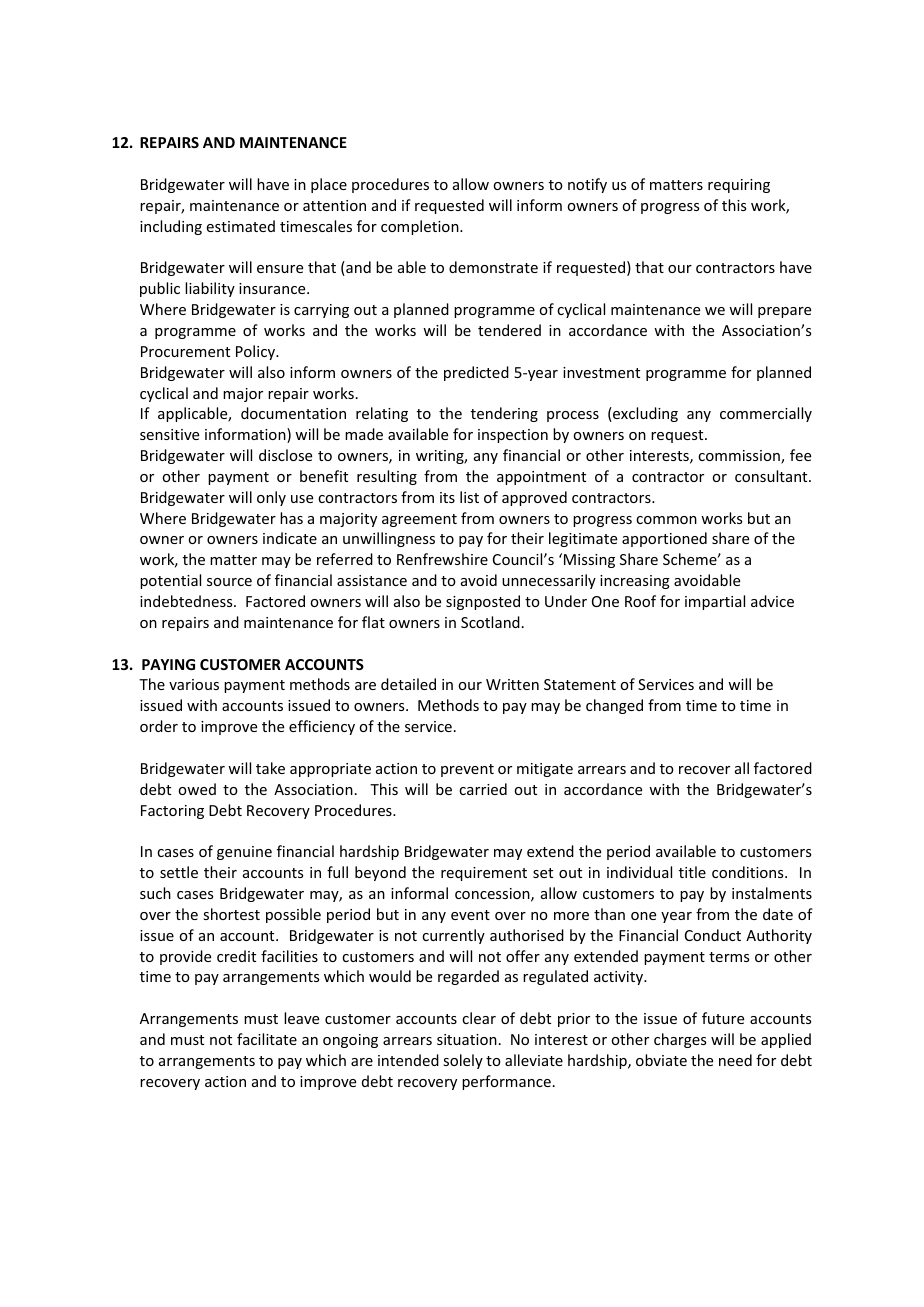 The height and width of the screenshot is (1307, 924). I want to click on estimated, so click(241, 226).
